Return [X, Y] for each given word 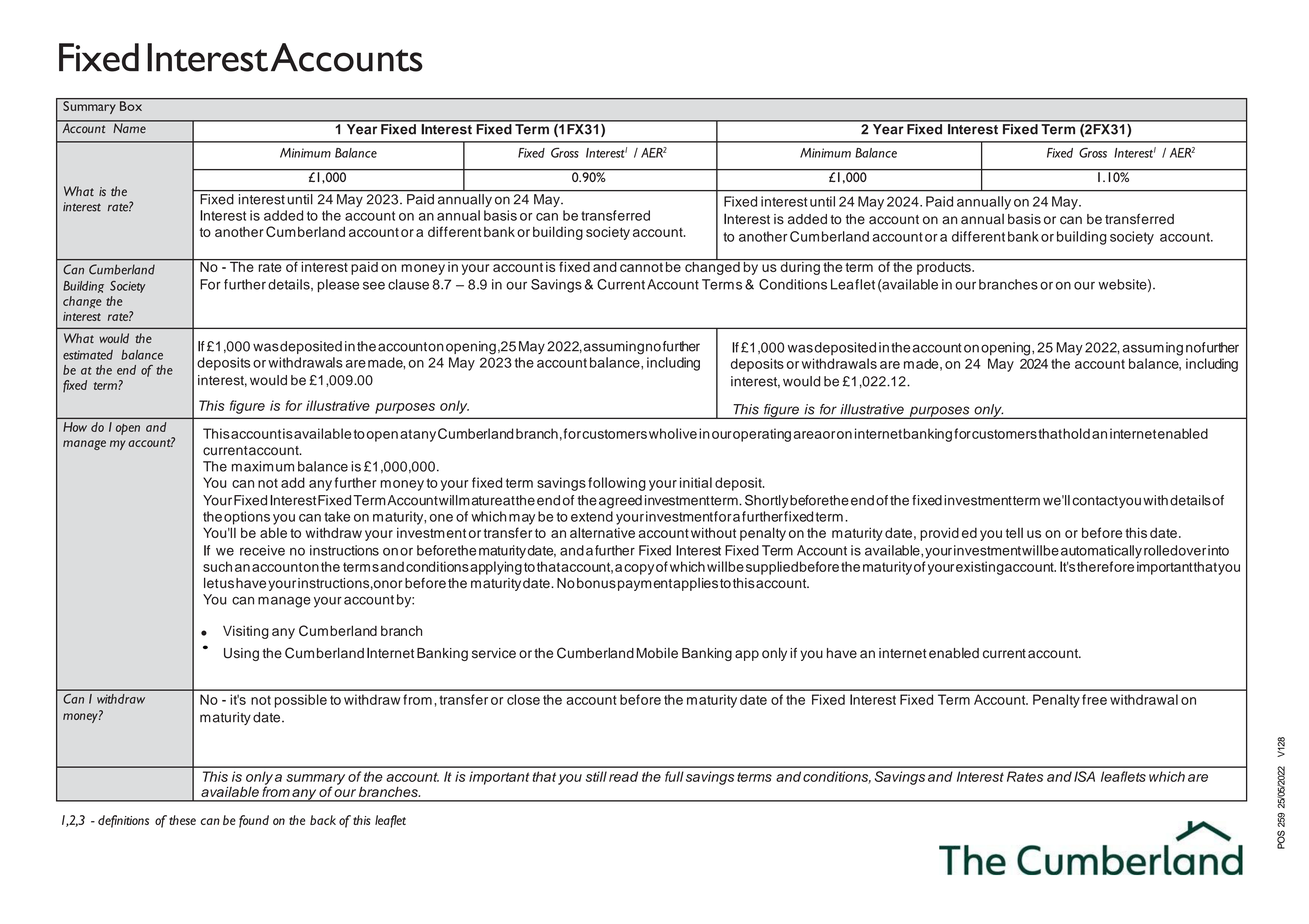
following [617, 484]
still [596, 776]
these [182, 820]
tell [1014, 533]
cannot [641, 266]
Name [129, 127]
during [800, 267]
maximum [263, 466]
